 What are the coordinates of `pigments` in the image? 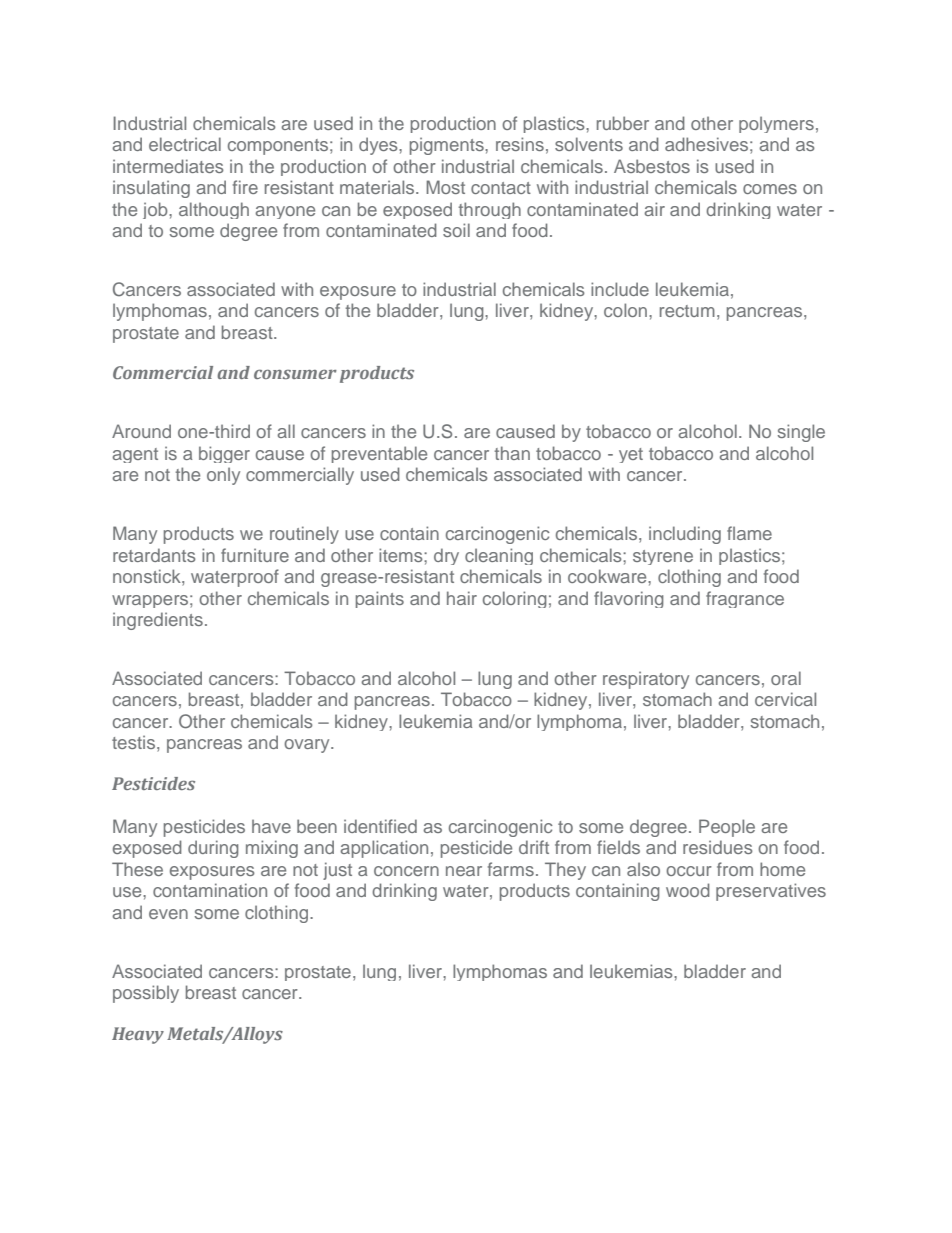 It's located at (448, 146).
